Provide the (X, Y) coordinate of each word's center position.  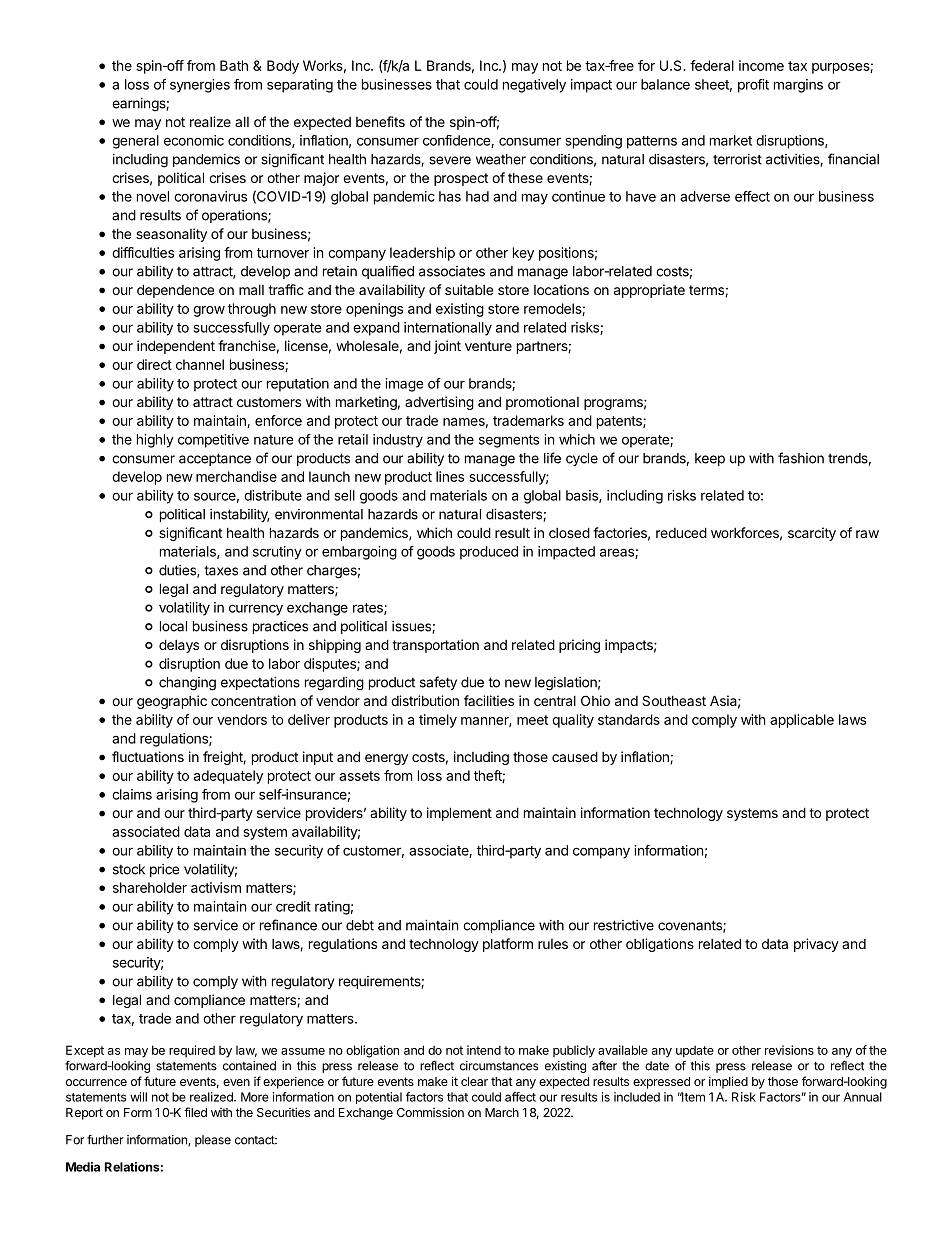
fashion (801, 458)
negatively (534, 86)
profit (753, 86)
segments (509, 441)
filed (195, 1112)
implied (728, 1082)
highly (155, 441)
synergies (200, 86)
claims (132, 794)
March (502, 1112)
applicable (802, 721)
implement (459, 814)
